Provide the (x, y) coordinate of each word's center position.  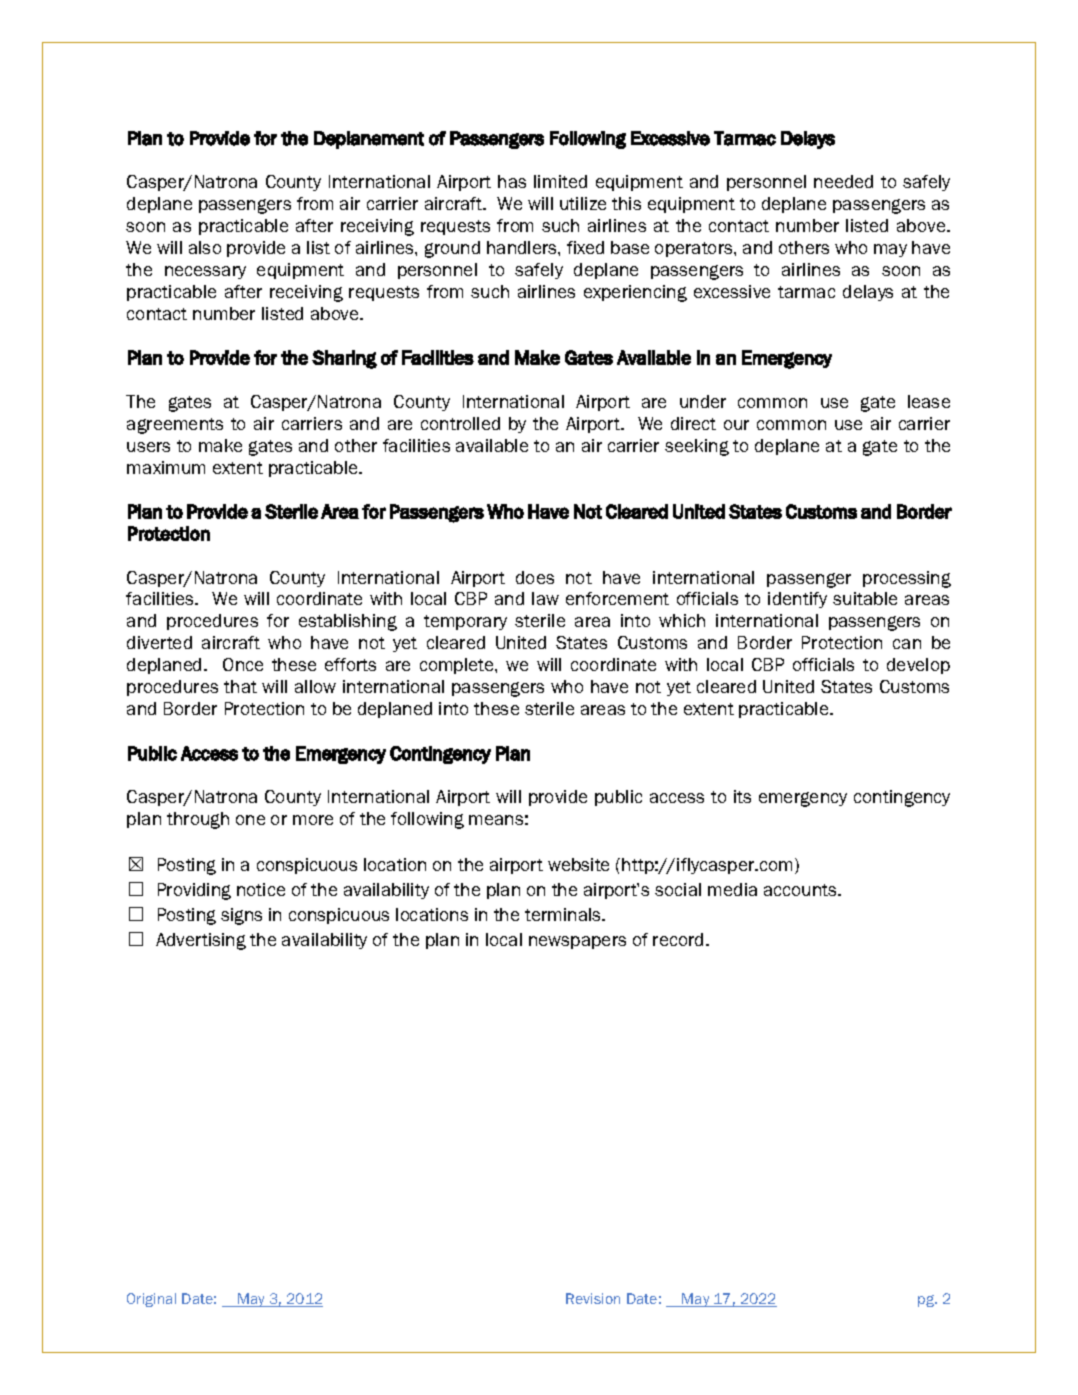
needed (843, 181)
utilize (583, 203)
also (205, 247)
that (240, 686)
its (742, 796)
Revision (593, 1298)
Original (151, 1300)
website (578, 864)
